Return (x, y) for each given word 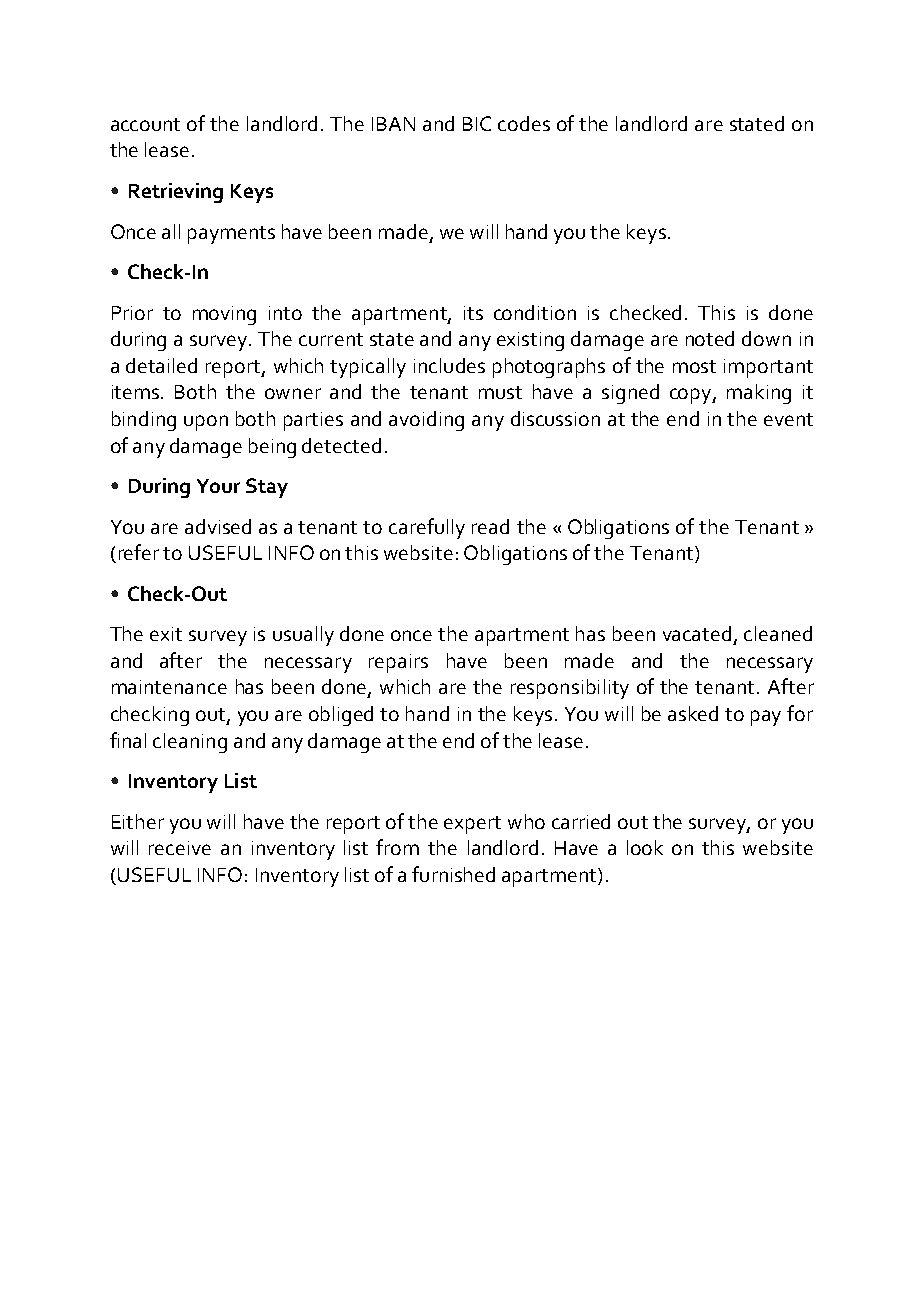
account (145, 124)
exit (166, 634)
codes (524, 123)
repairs (398, 663)
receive (180, 848)
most (694, 366)
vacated (697, 633)
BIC (477, 123)
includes (449, 365)
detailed (161, 365)
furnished (453, 874)
